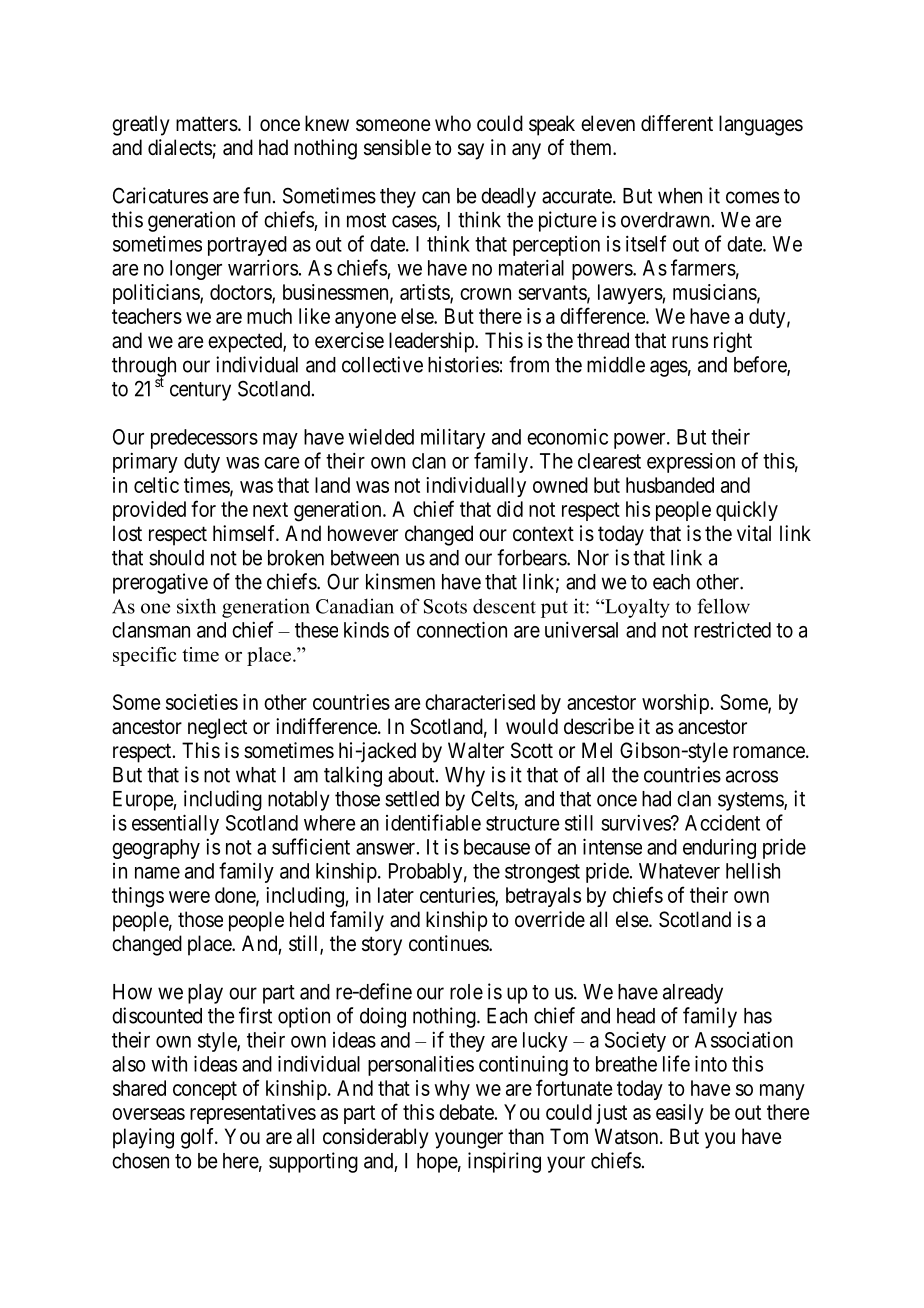  What do you see at coordinates (732, 630) in the screenshot?
I see `restricted` at bounding box center [732, 630].
